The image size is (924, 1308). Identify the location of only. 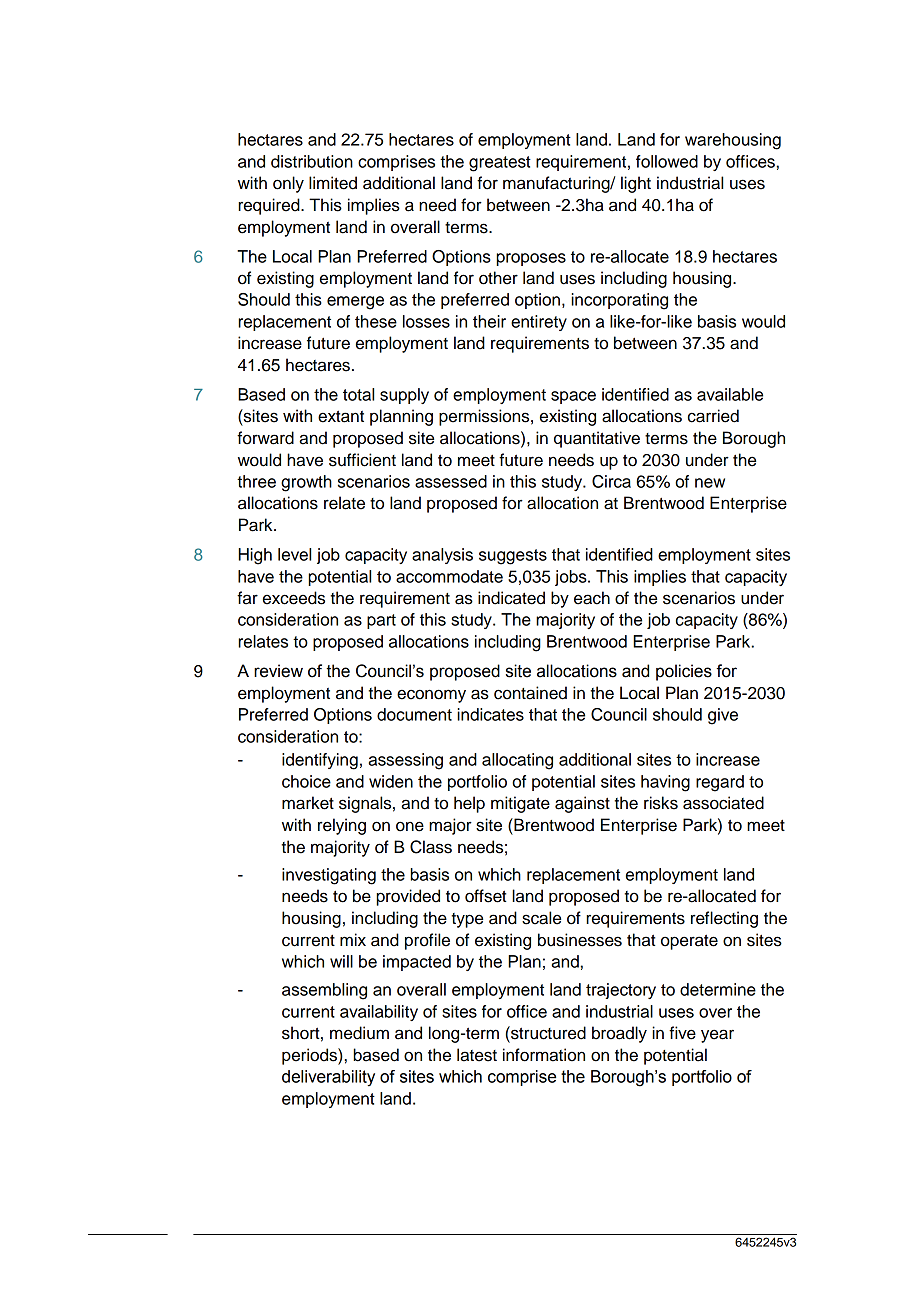
(288, 184).
